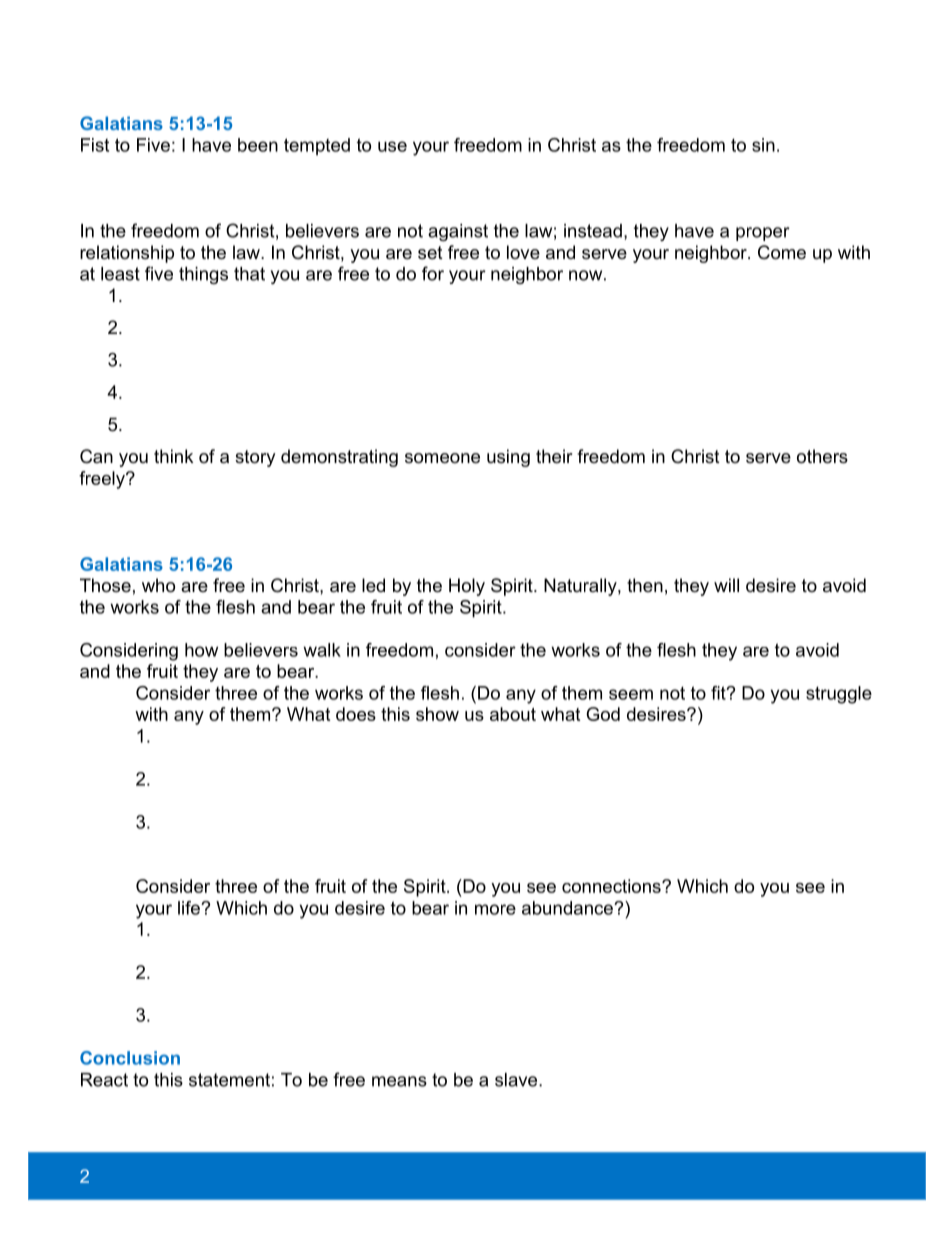 The width and height of the screenshot is (952, 1233). I want to click on Holy, so click(467, 587).
